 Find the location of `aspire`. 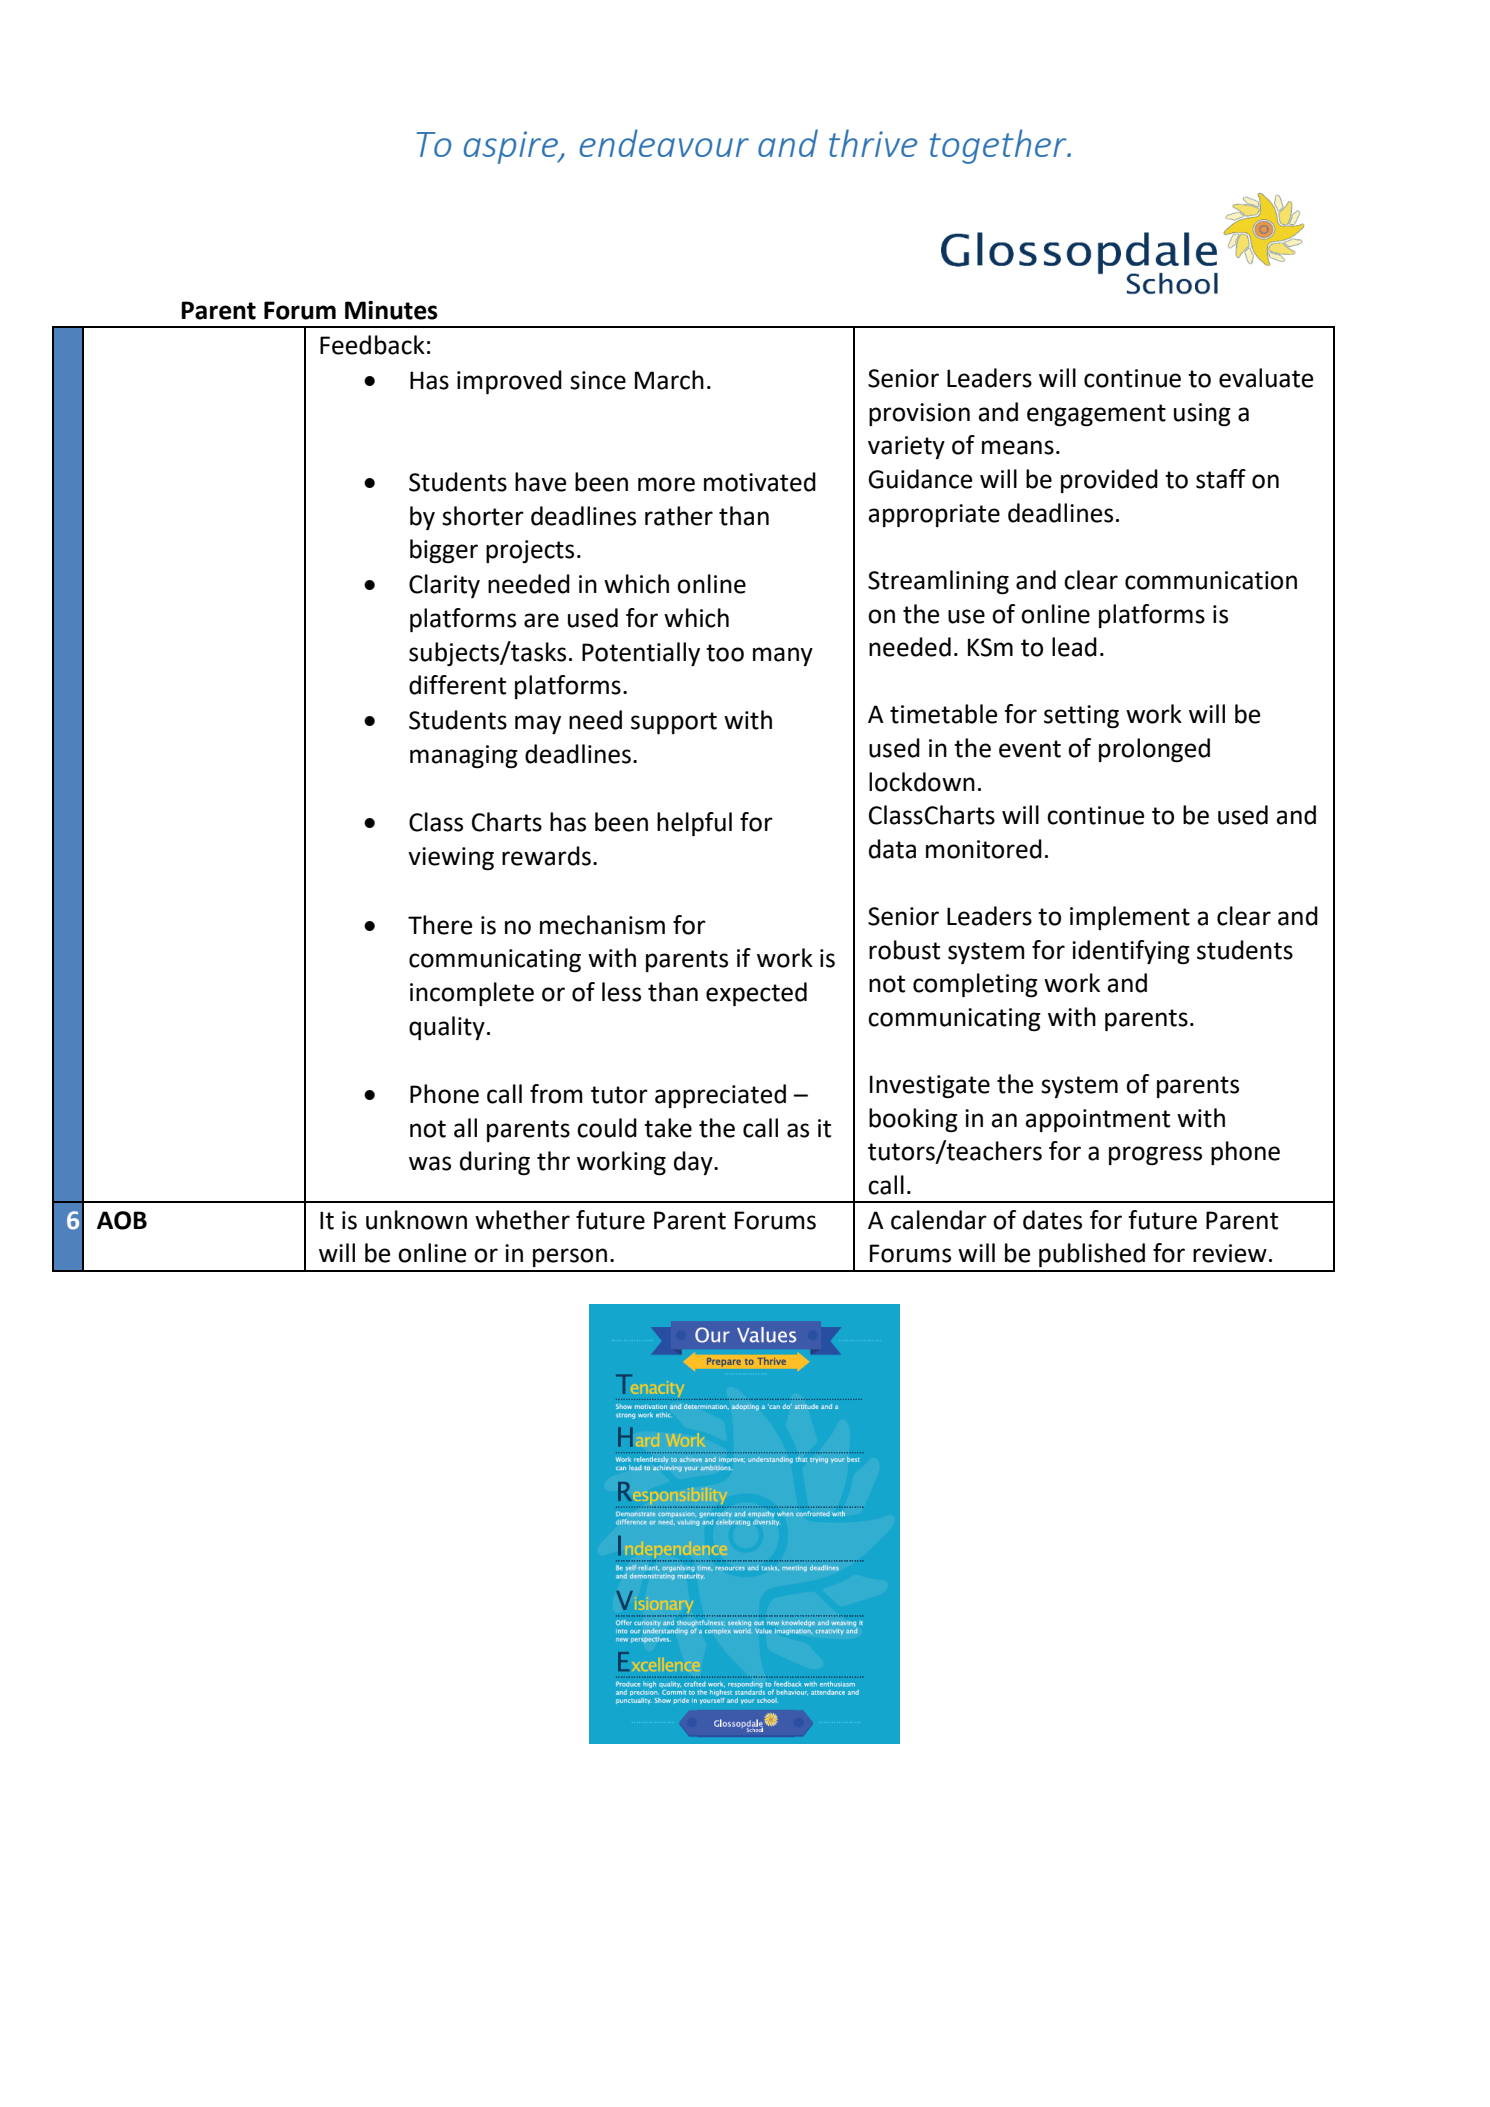

aspire is located at coordinates (512, 147).
